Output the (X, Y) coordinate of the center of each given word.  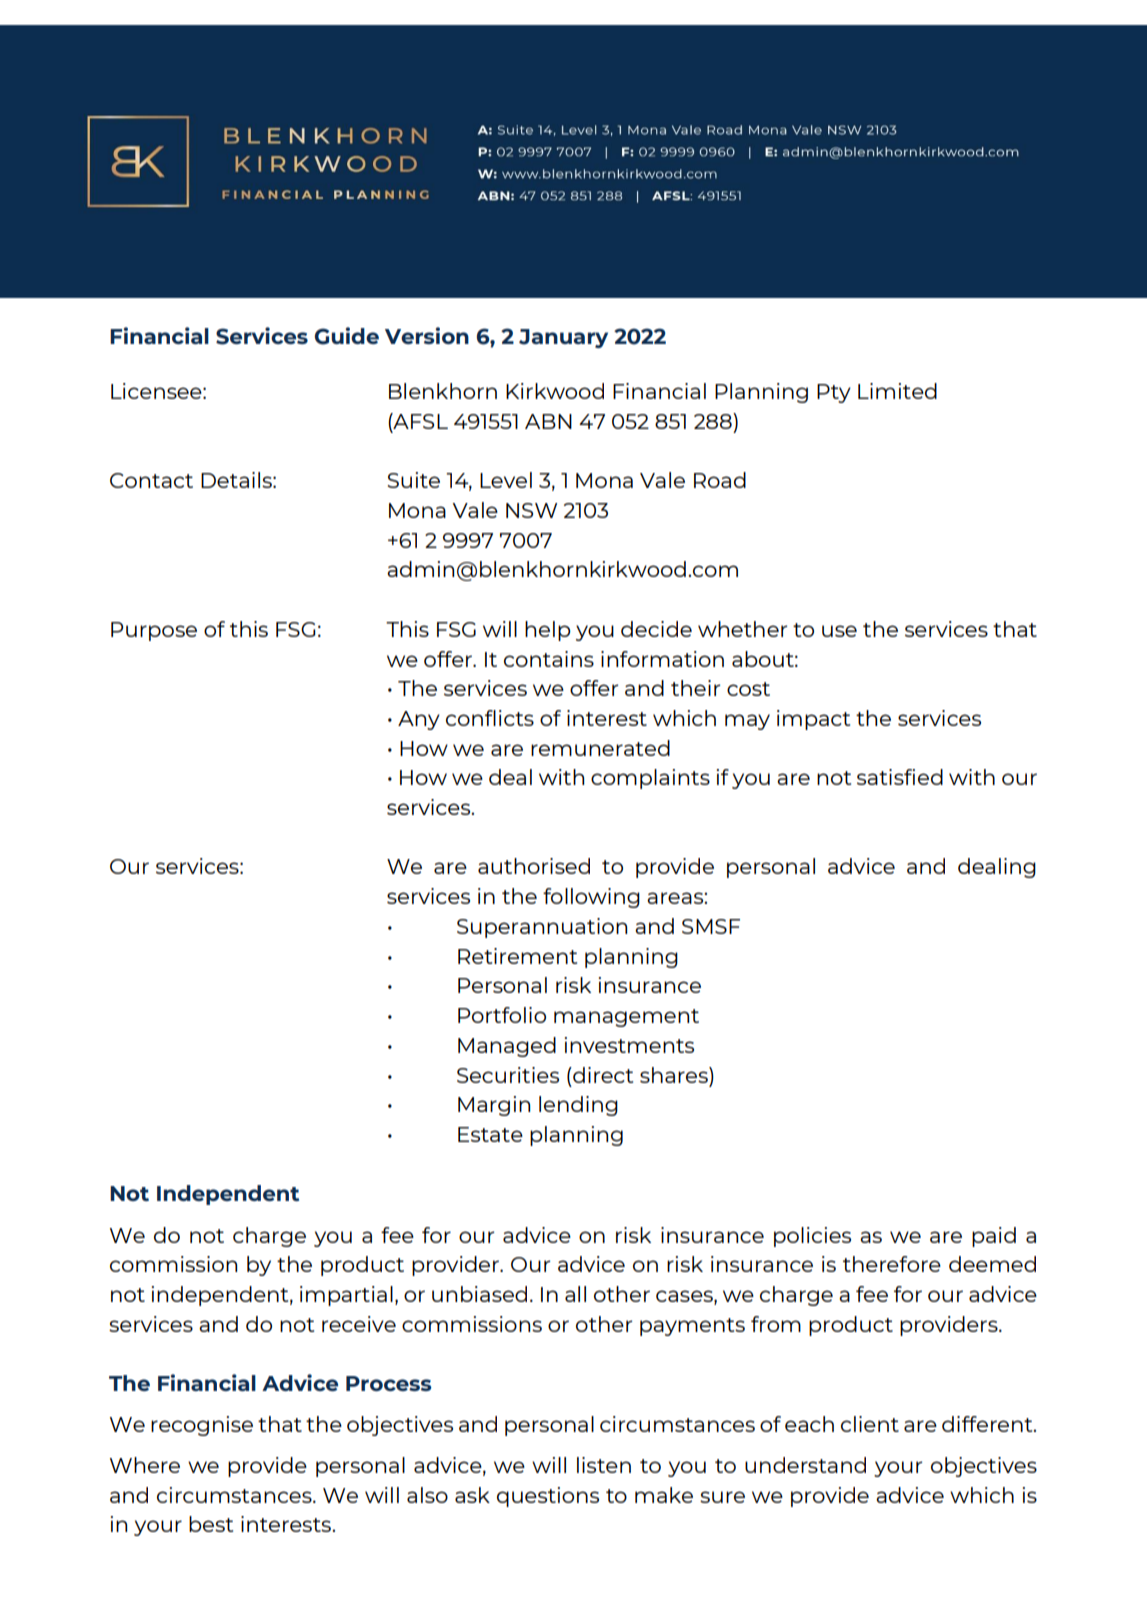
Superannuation (542, 928)
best (211, 1524)
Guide (347, 336)
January (563, 338)
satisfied (900, 777)
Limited (897, 391)
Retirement (517, 956)
